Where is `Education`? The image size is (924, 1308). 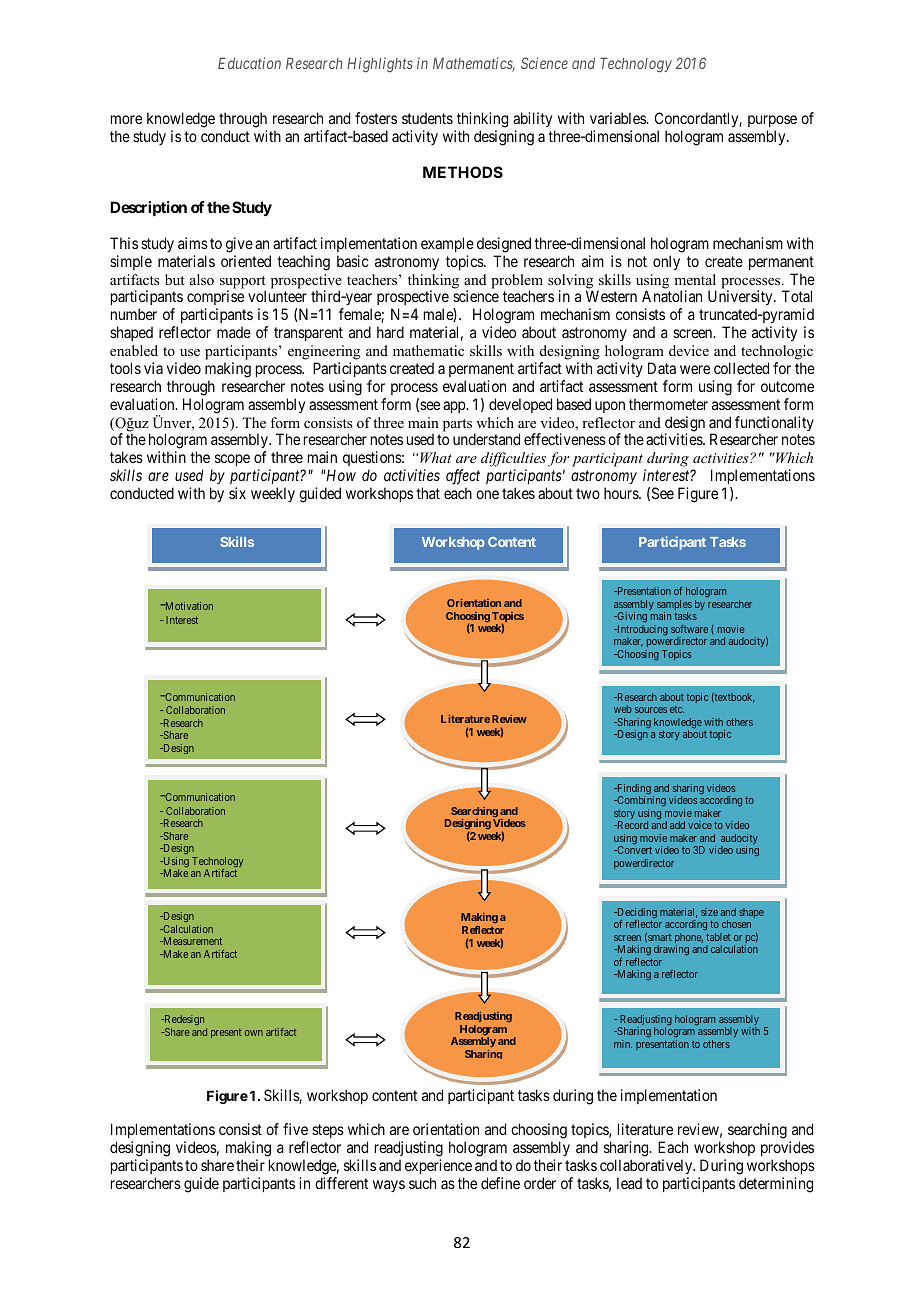 Education is located at coordinates (249, 63).
